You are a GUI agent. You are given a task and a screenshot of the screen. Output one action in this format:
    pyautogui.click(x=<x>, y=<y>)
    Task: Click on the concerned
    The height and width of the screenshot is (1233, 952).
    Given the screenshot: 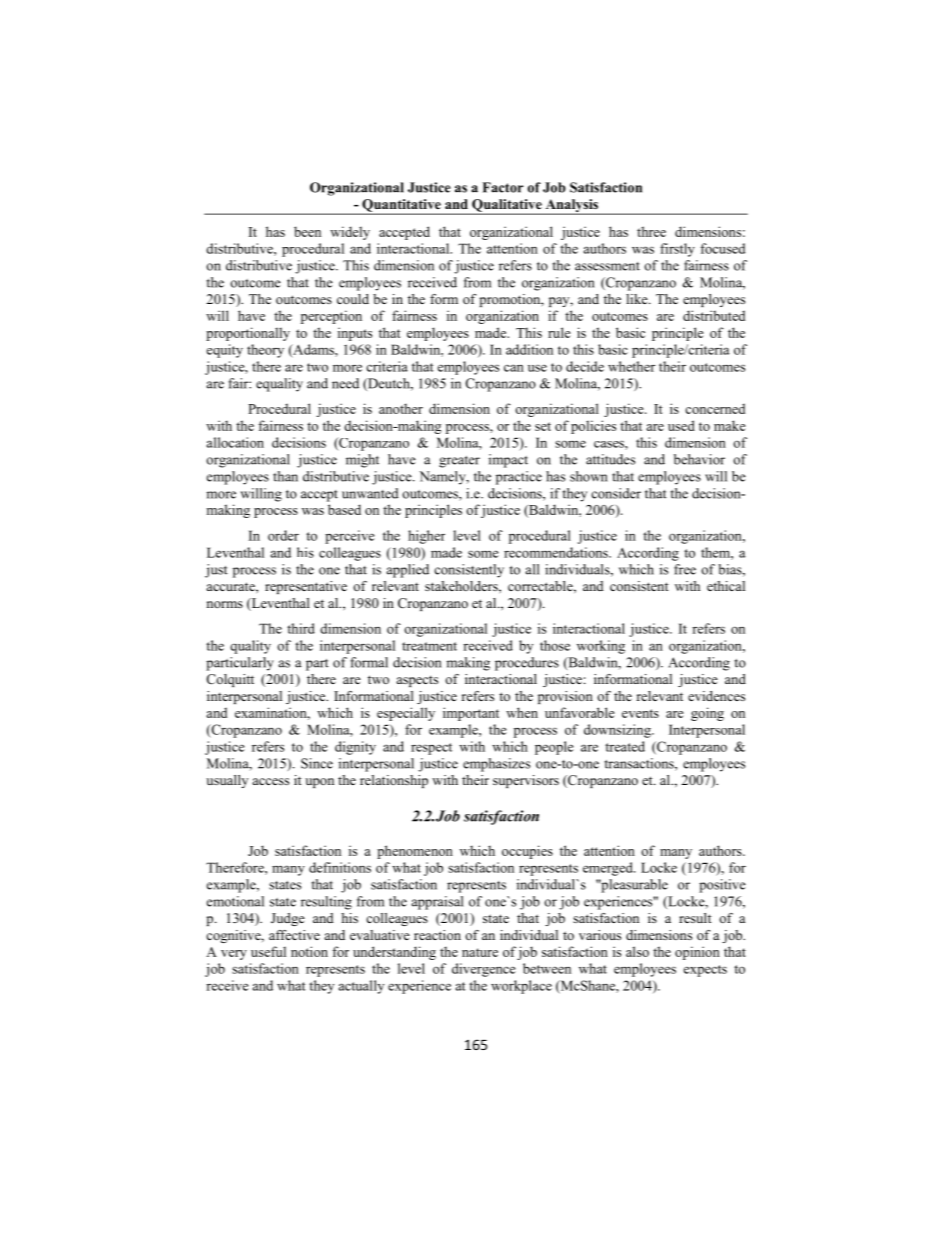 What is the action you would take?
    pyautogui.click(x=715, y=408)
